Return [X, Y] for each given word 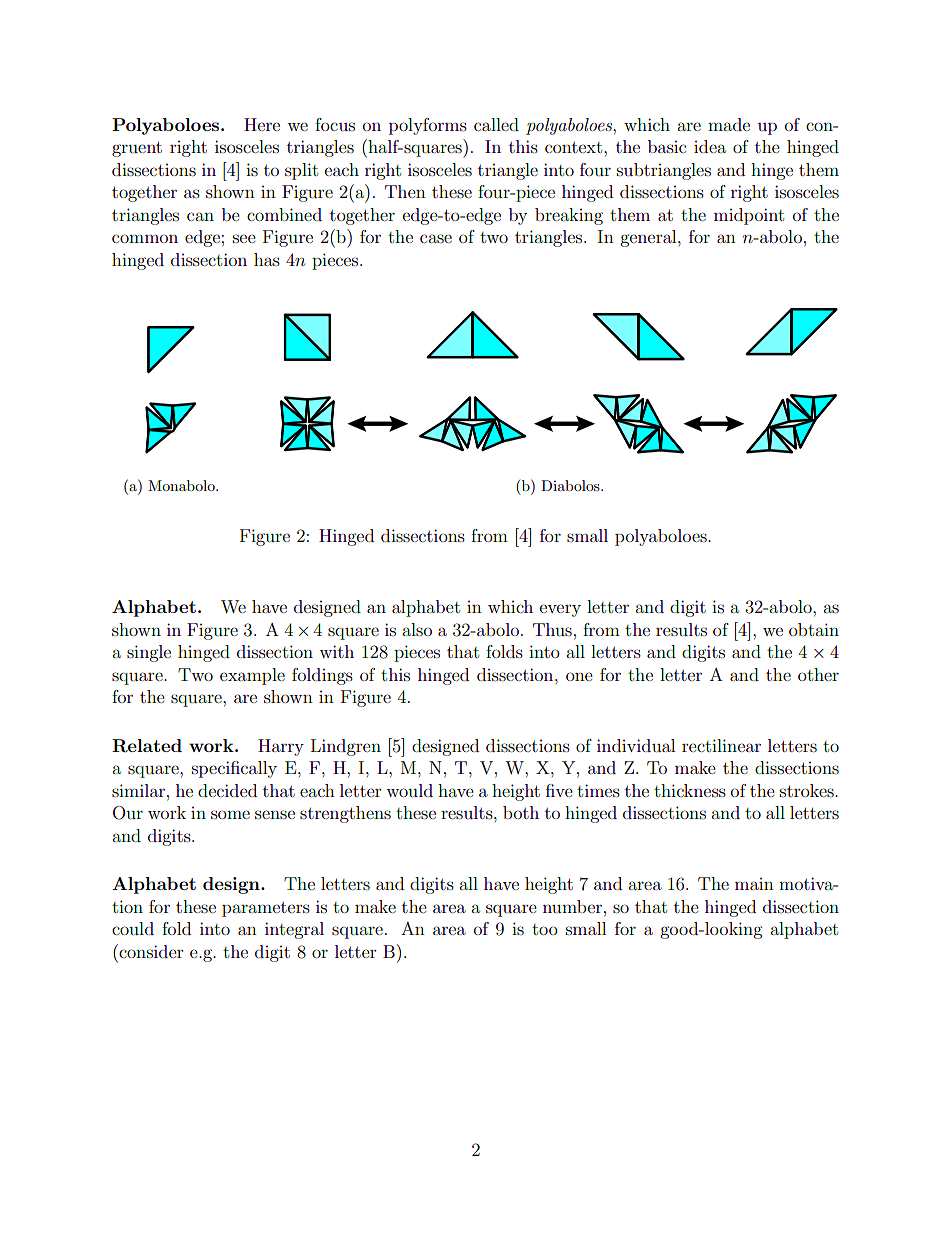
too [545, 929]
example [252, 676]
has [267, 259]
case [436, 238]
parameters [266, 909]
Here [262, 124]
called [496, 124]
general [649, 238]
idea [710, 146]
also [417, 629]
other [818, 674]
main [754, 884]
